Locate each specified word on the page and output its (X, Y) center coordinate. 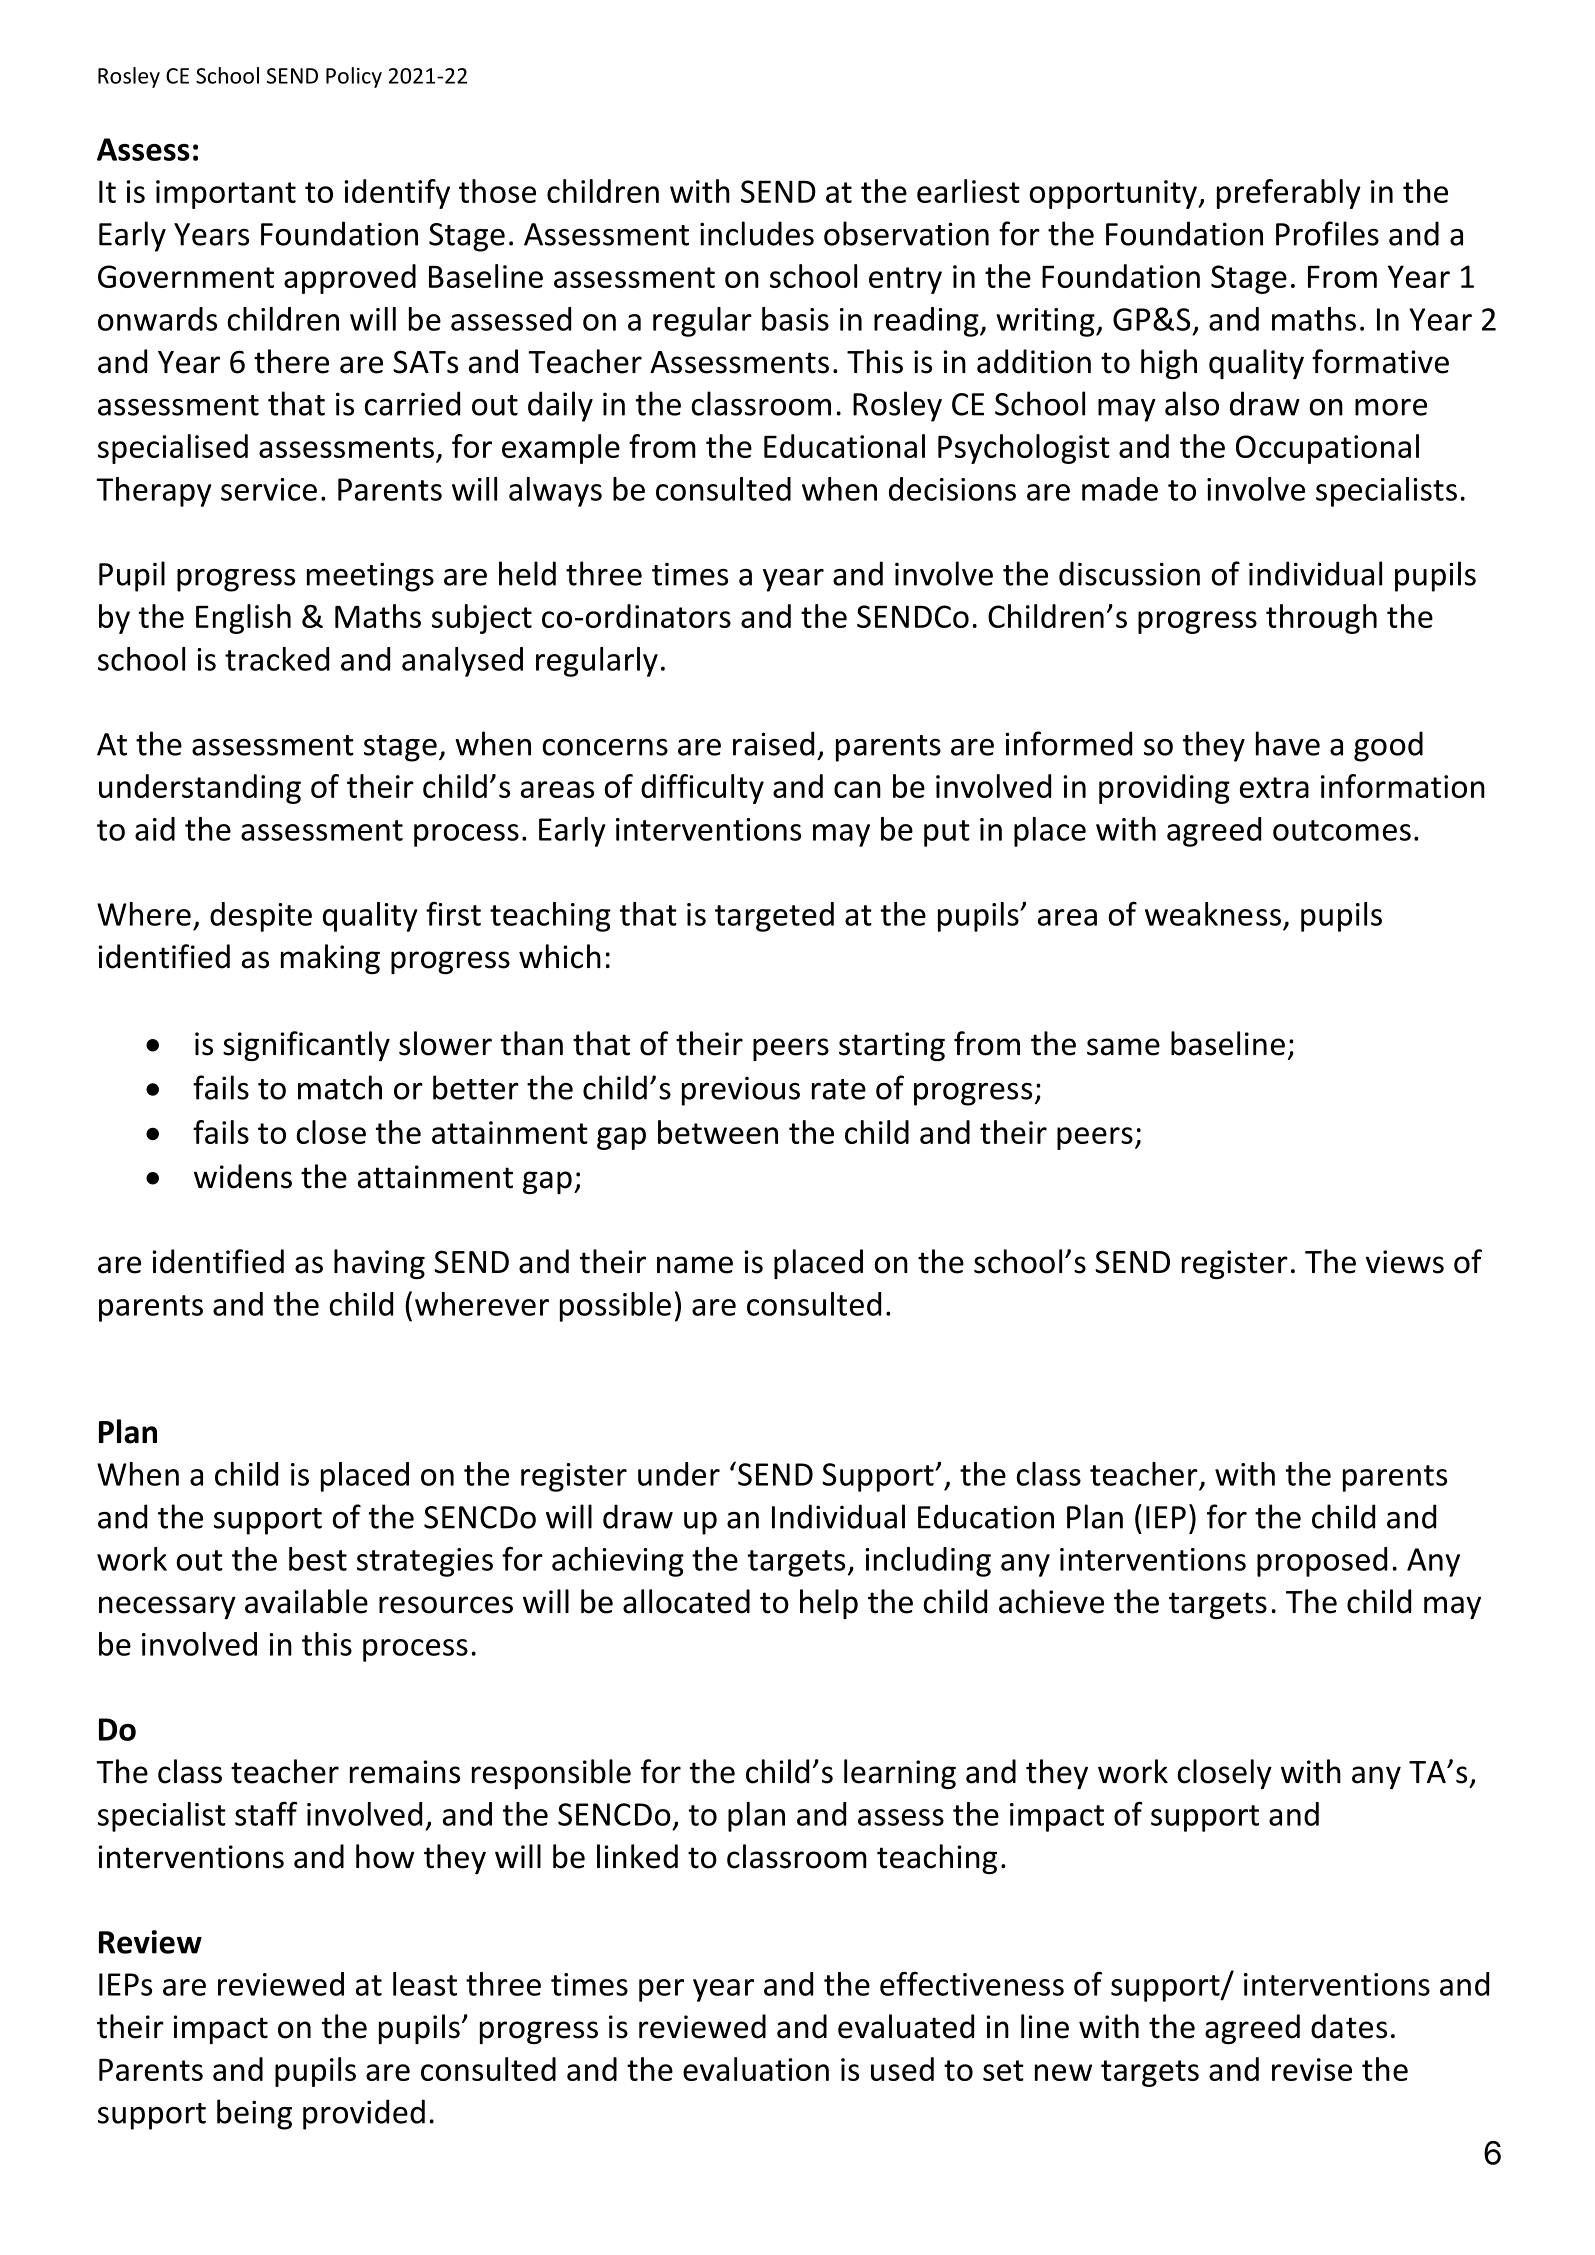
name (695, 1265)
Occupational (1327, 449)
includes (757, 233)
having (379, 1264)
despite (261, 917)
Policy (354, 77)
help (829, 1604)
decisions (952, 489)
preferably (1289, 194)
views (1405, 1262)
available (306, 1601)
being (254, 2114)
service (269, 489)
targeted (774, 917)
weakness (1213, 914)
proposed (1322, 1562)
